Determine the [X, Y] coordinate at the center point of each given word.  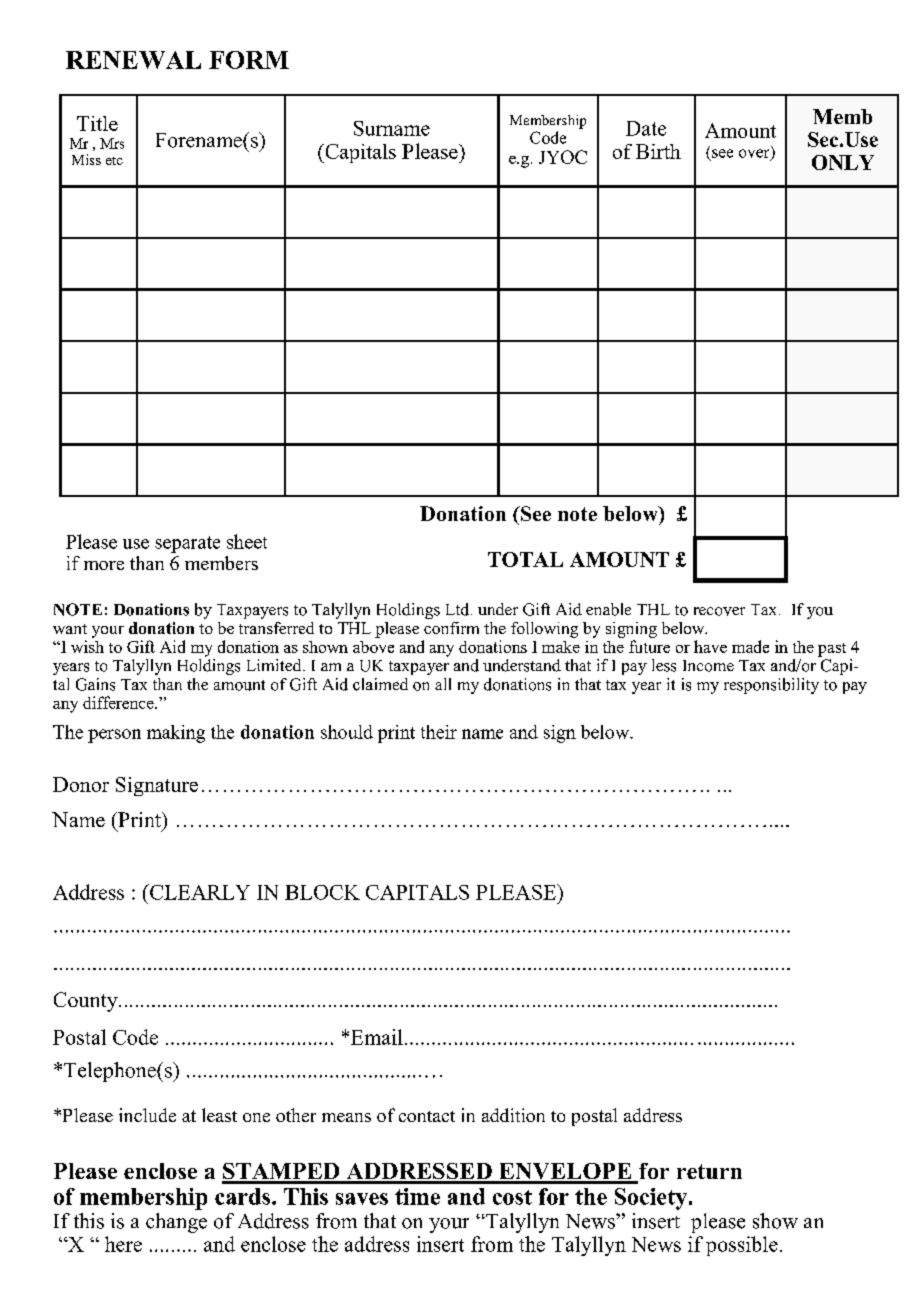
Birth [658, 151]
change [176, 1223]
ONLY [843, 162]
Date [646, 128]
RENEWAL [133, 60]
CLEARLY [199, 892]
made [750, 646]
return [709, 1171]
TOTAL [525, 559]
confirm [451, 628]
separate [187, 544]
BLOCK [322, 892]
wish [87, 646]
